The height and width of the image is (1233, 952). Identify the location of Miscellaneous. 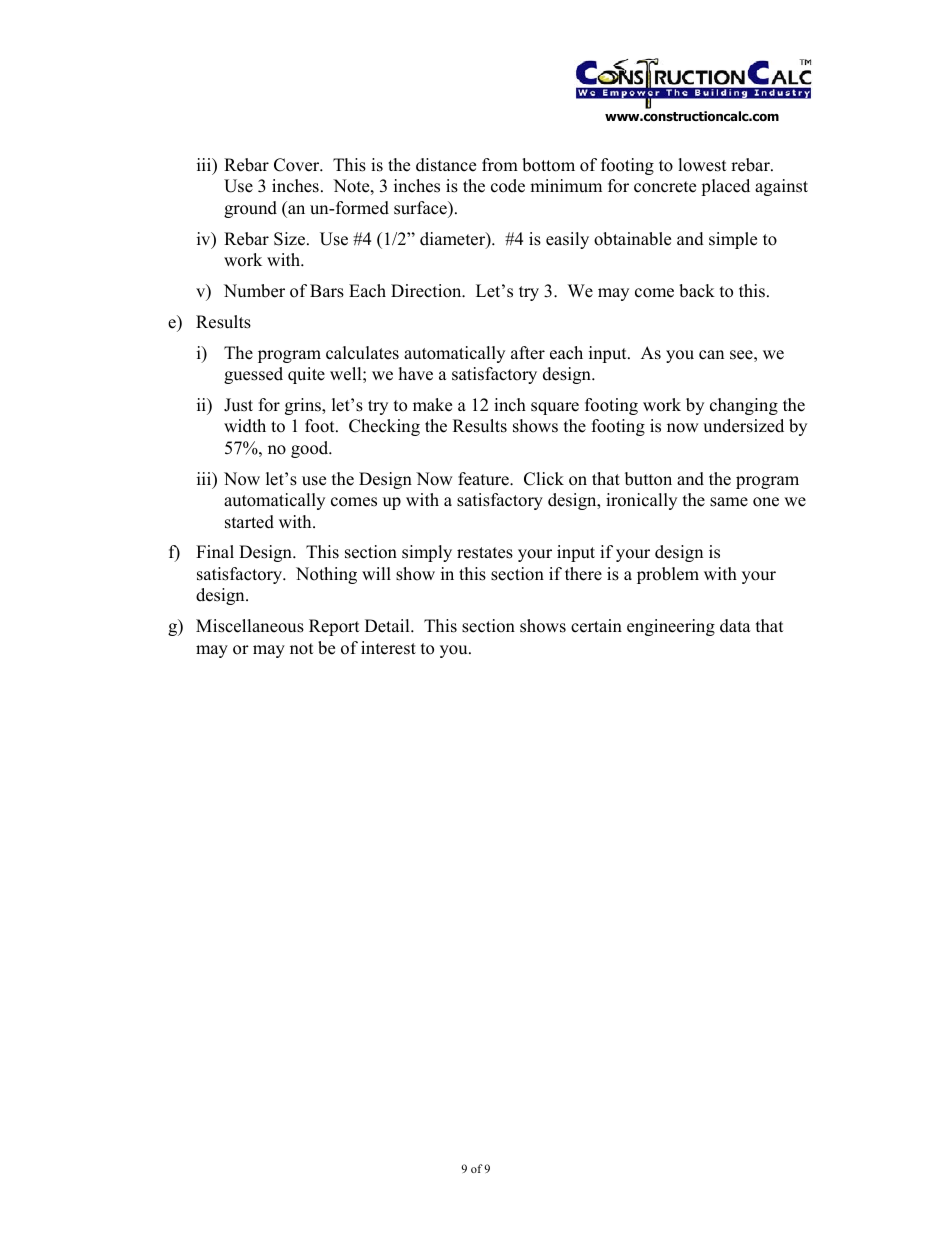
(250, 626).
